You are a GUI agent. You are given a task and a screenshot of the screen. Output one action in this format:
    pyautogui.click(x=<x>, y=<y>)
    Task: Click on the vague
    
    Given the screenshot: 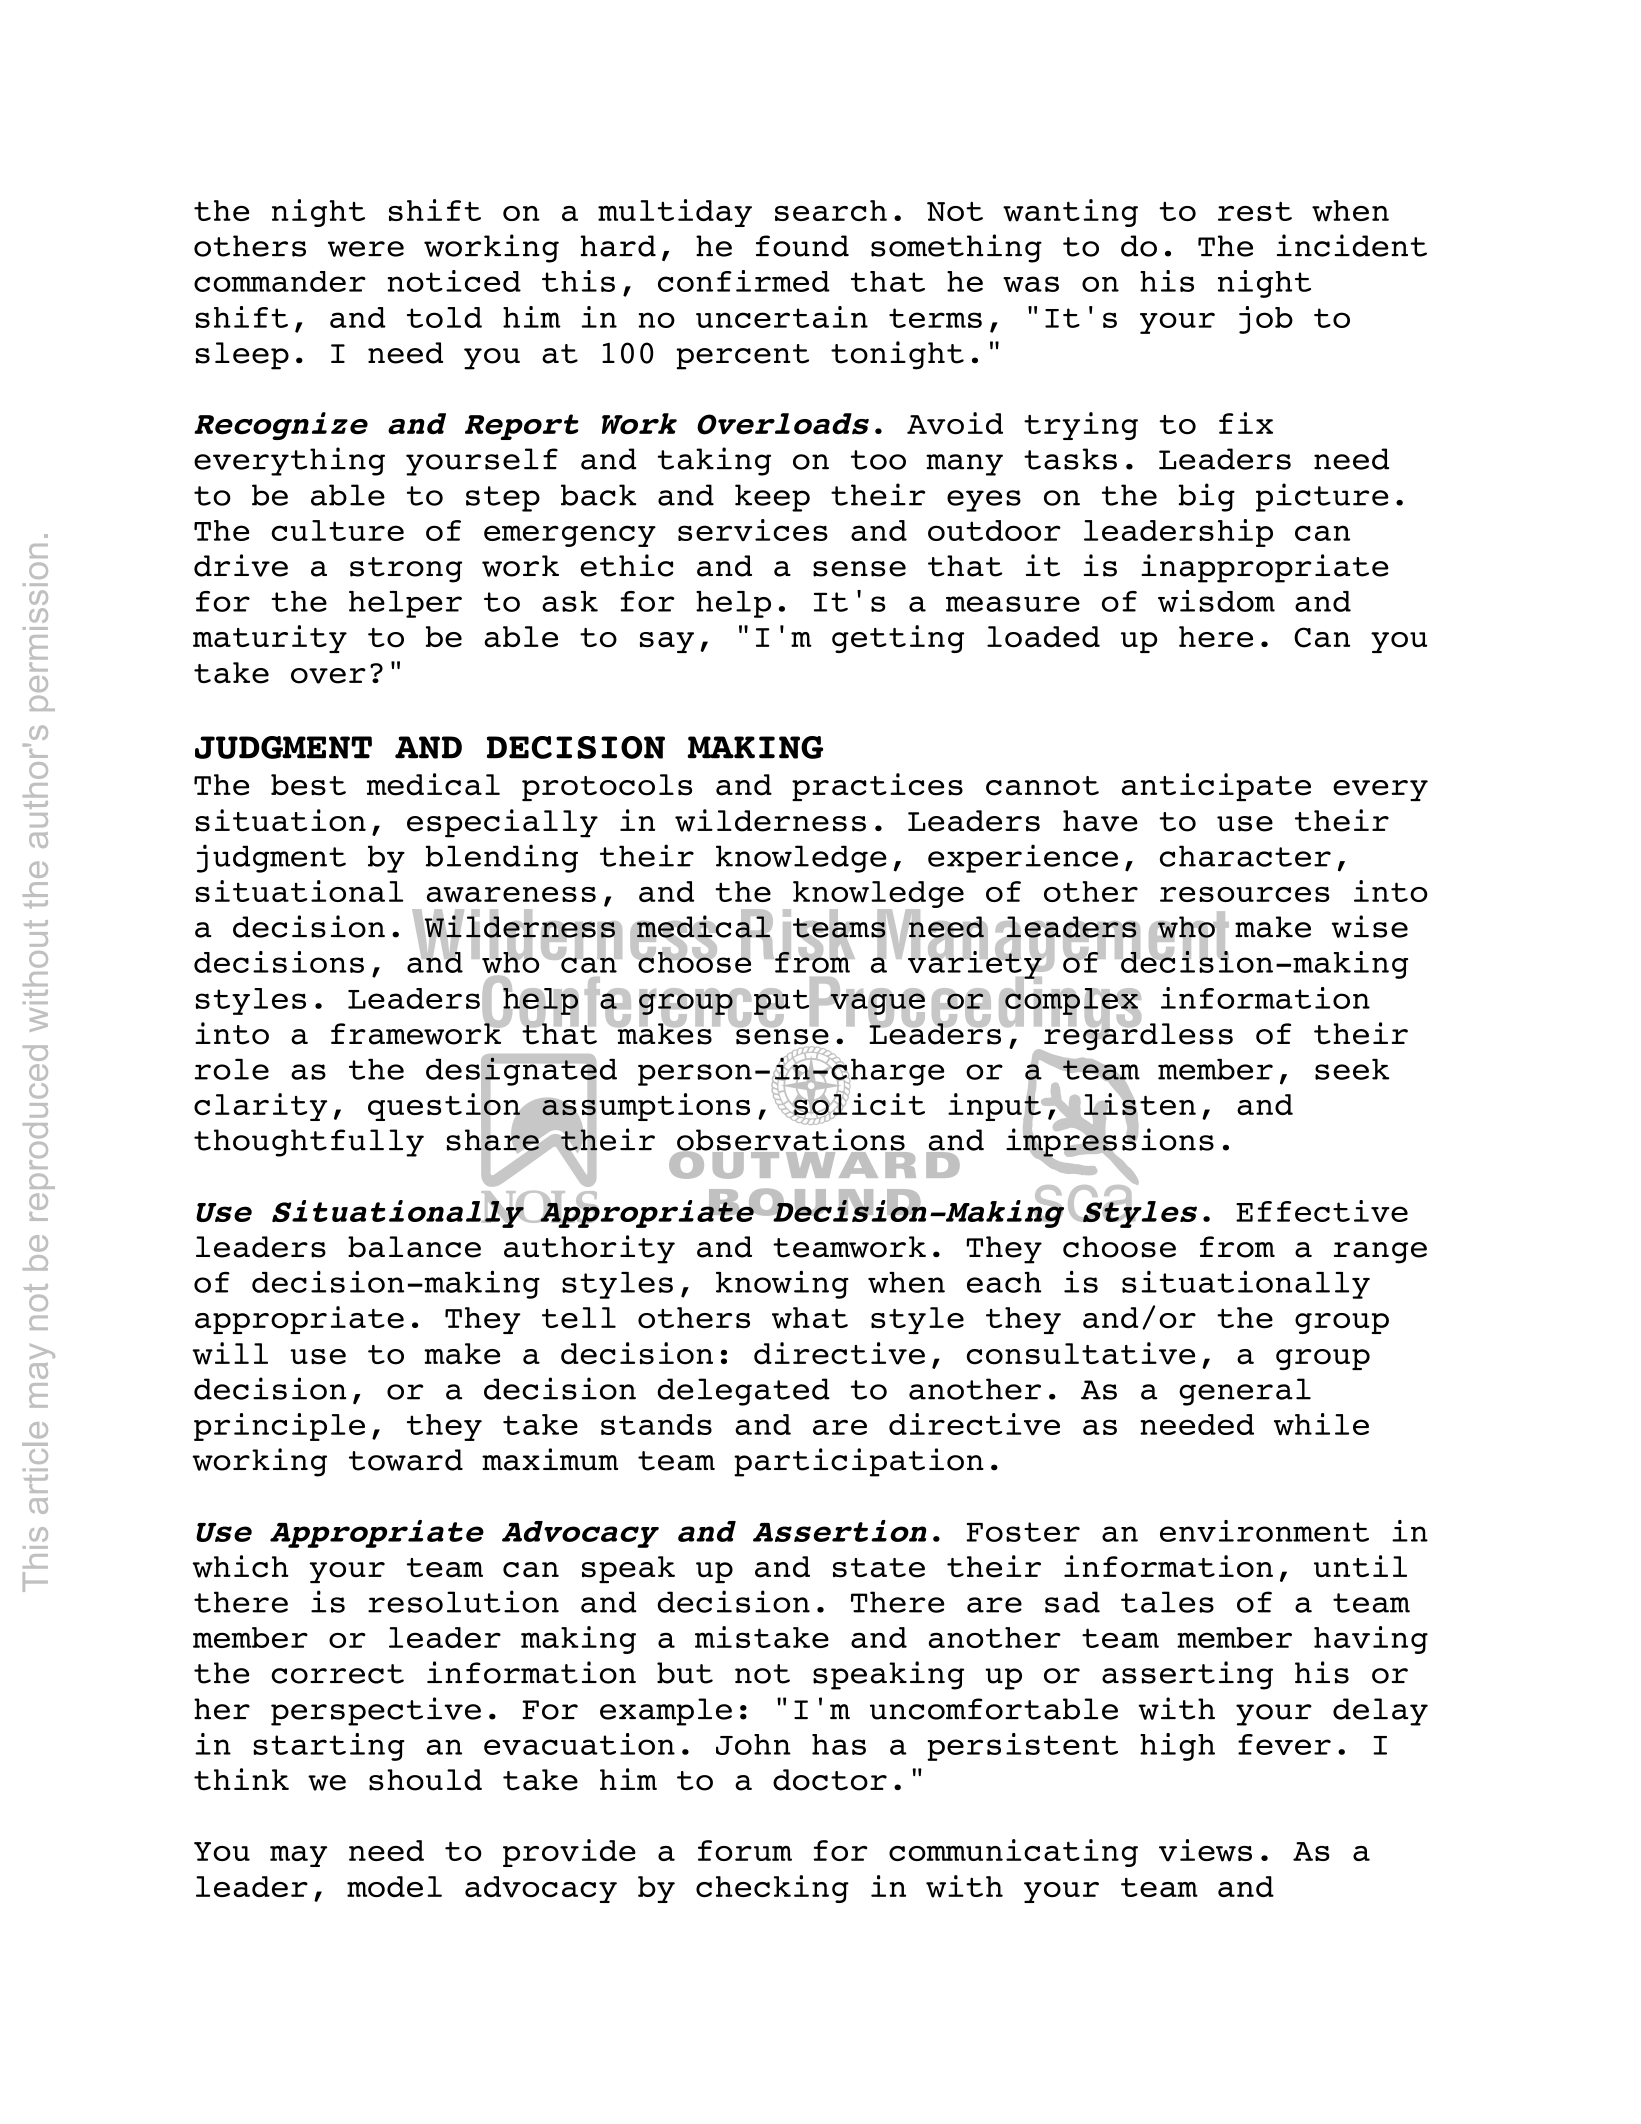 What is the action you would take?
    pyautogui.click(x=877, y=1004)
